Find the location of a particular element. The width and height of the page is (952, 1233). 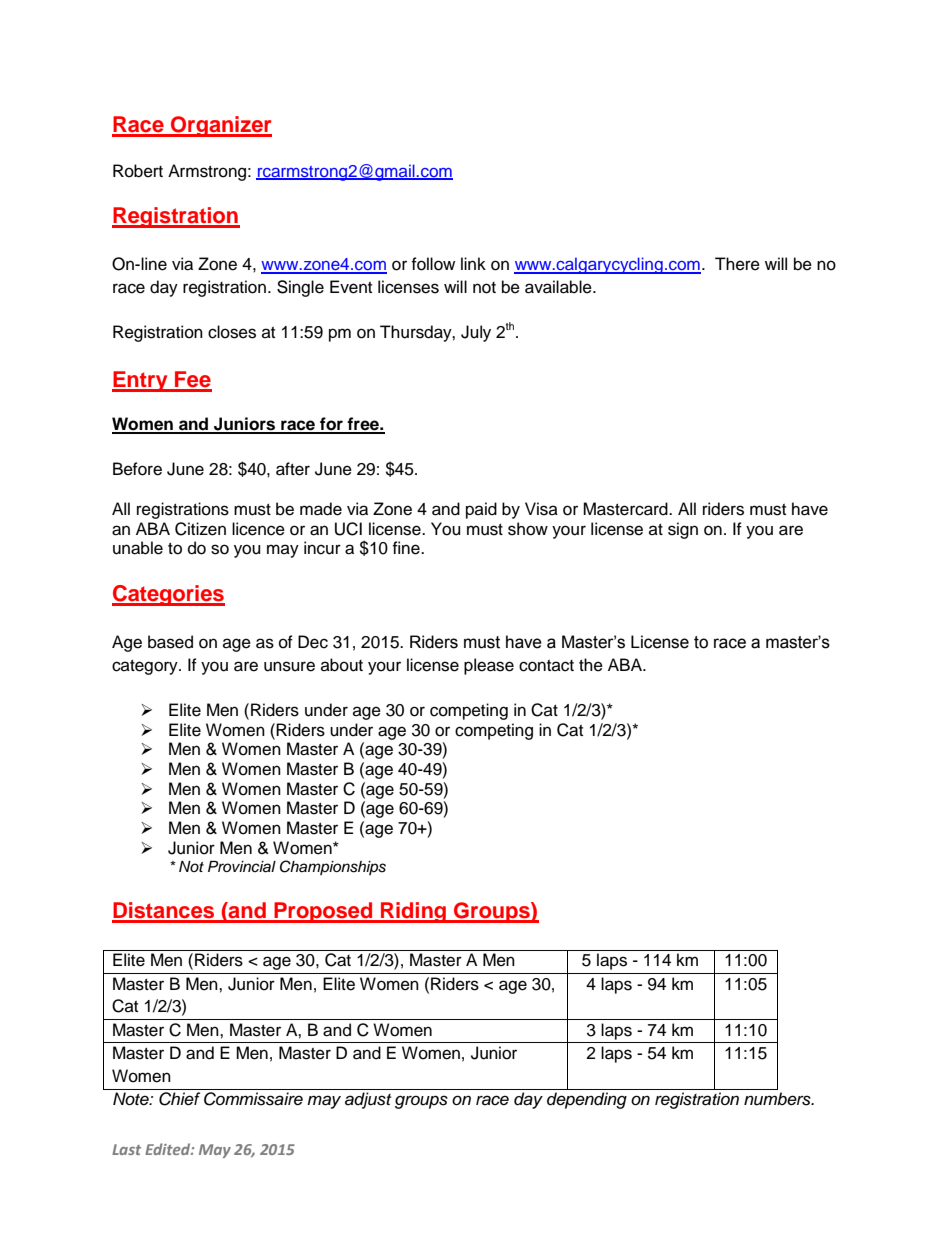

contact is located at coordinates (546, 666).
